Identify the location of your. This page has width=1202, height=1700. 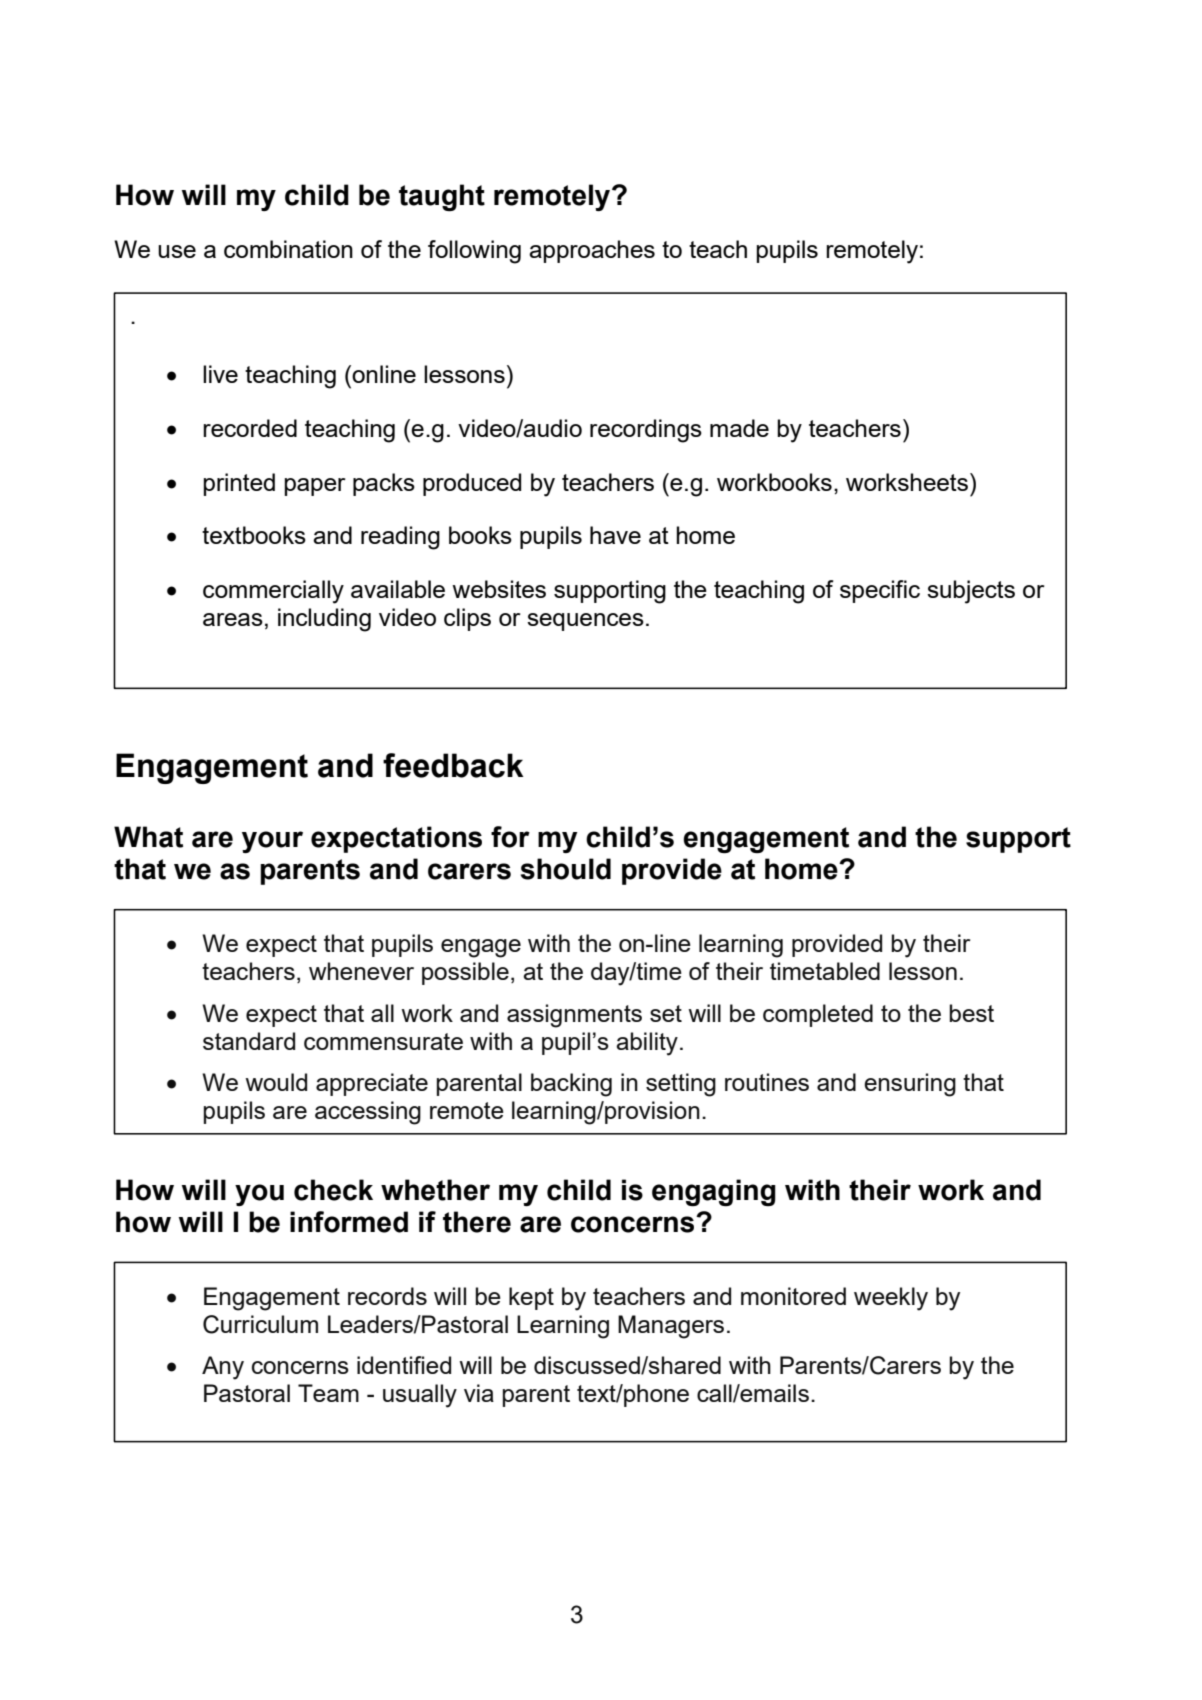
(272, 842).
